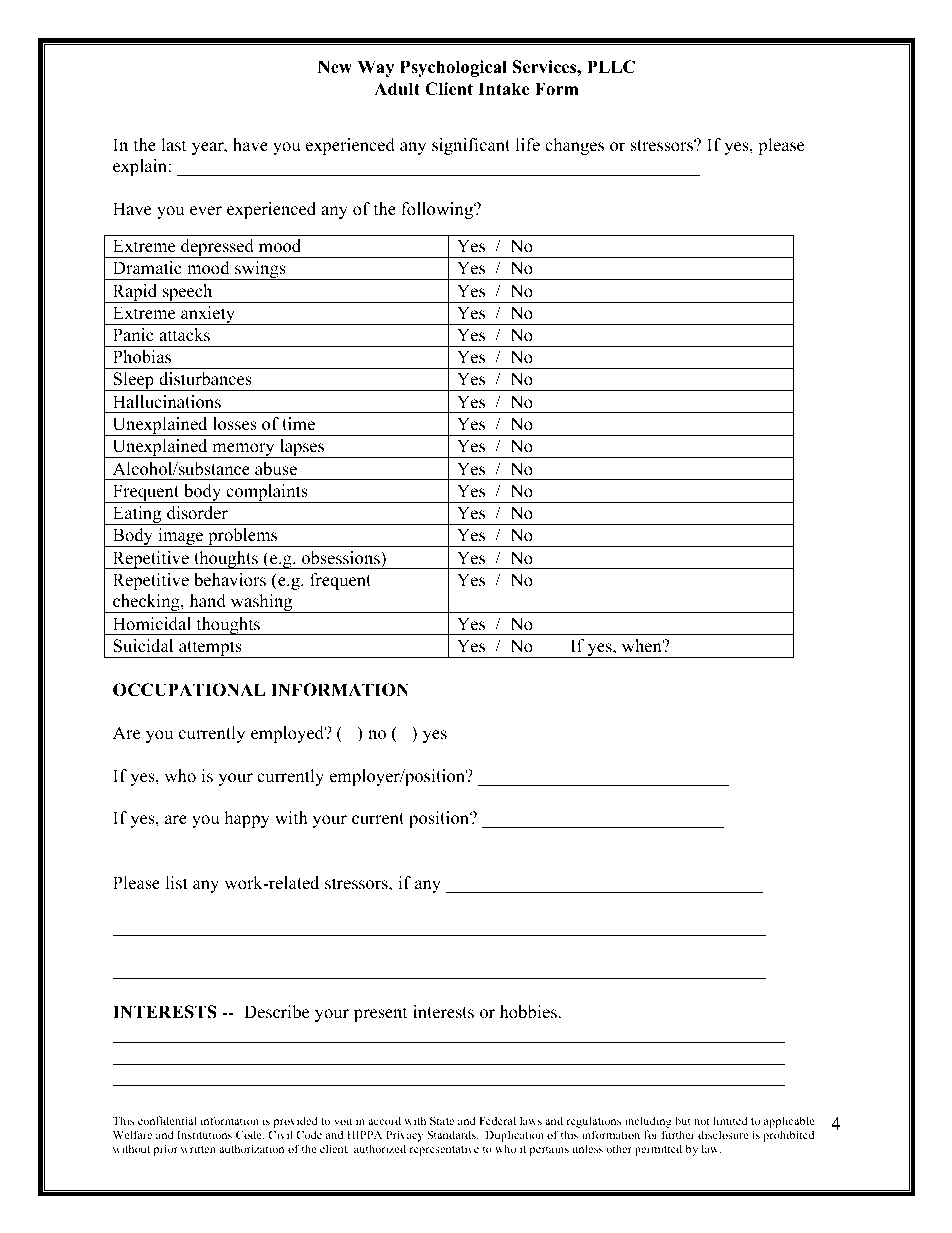 This screenshot has width=952, height=1233. Describe the element at coordinates (529, 1012) in the screenshot. I see `hobbies` at that location.
